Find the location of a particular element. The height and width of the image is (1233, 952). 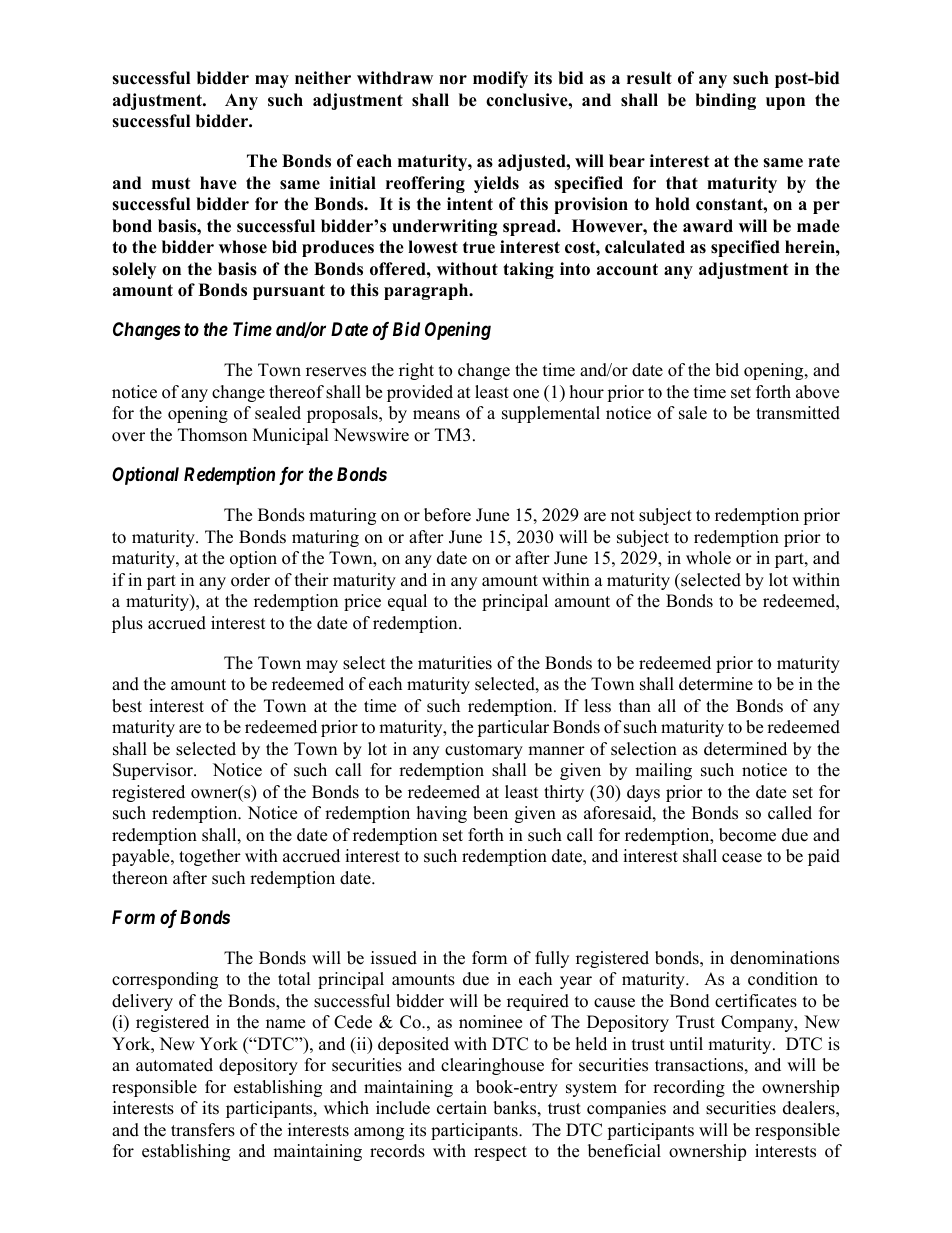

order is located at coordinates (250, 580).
